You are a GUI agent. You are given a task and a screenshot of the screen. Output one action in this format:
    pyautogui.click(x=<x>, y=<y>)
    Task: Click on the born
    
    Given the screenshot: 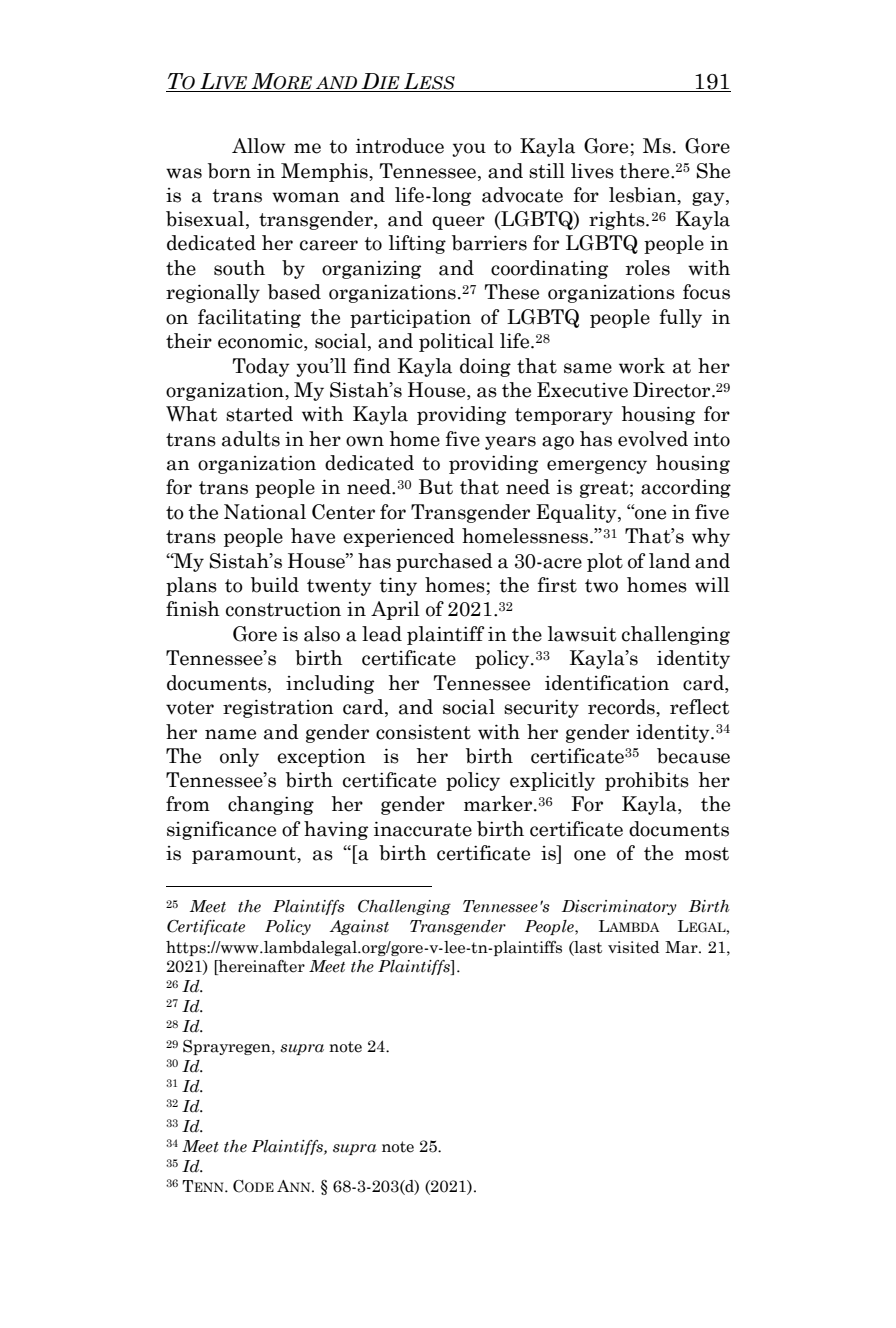 What is the action you would take?
    pyautogui.click(x=229, y=171)
